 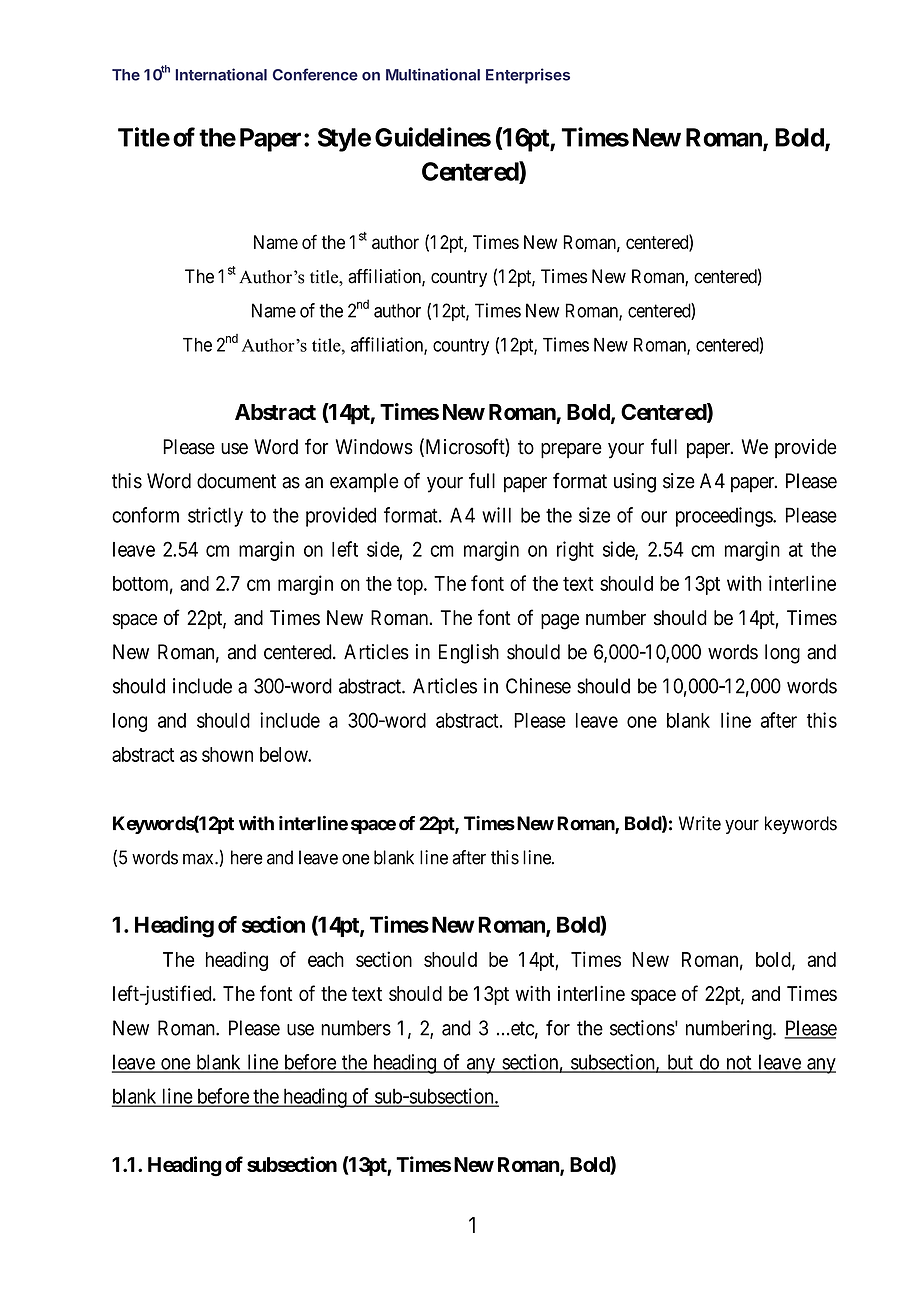 I want to click on each, so click(x=326, y=959).
